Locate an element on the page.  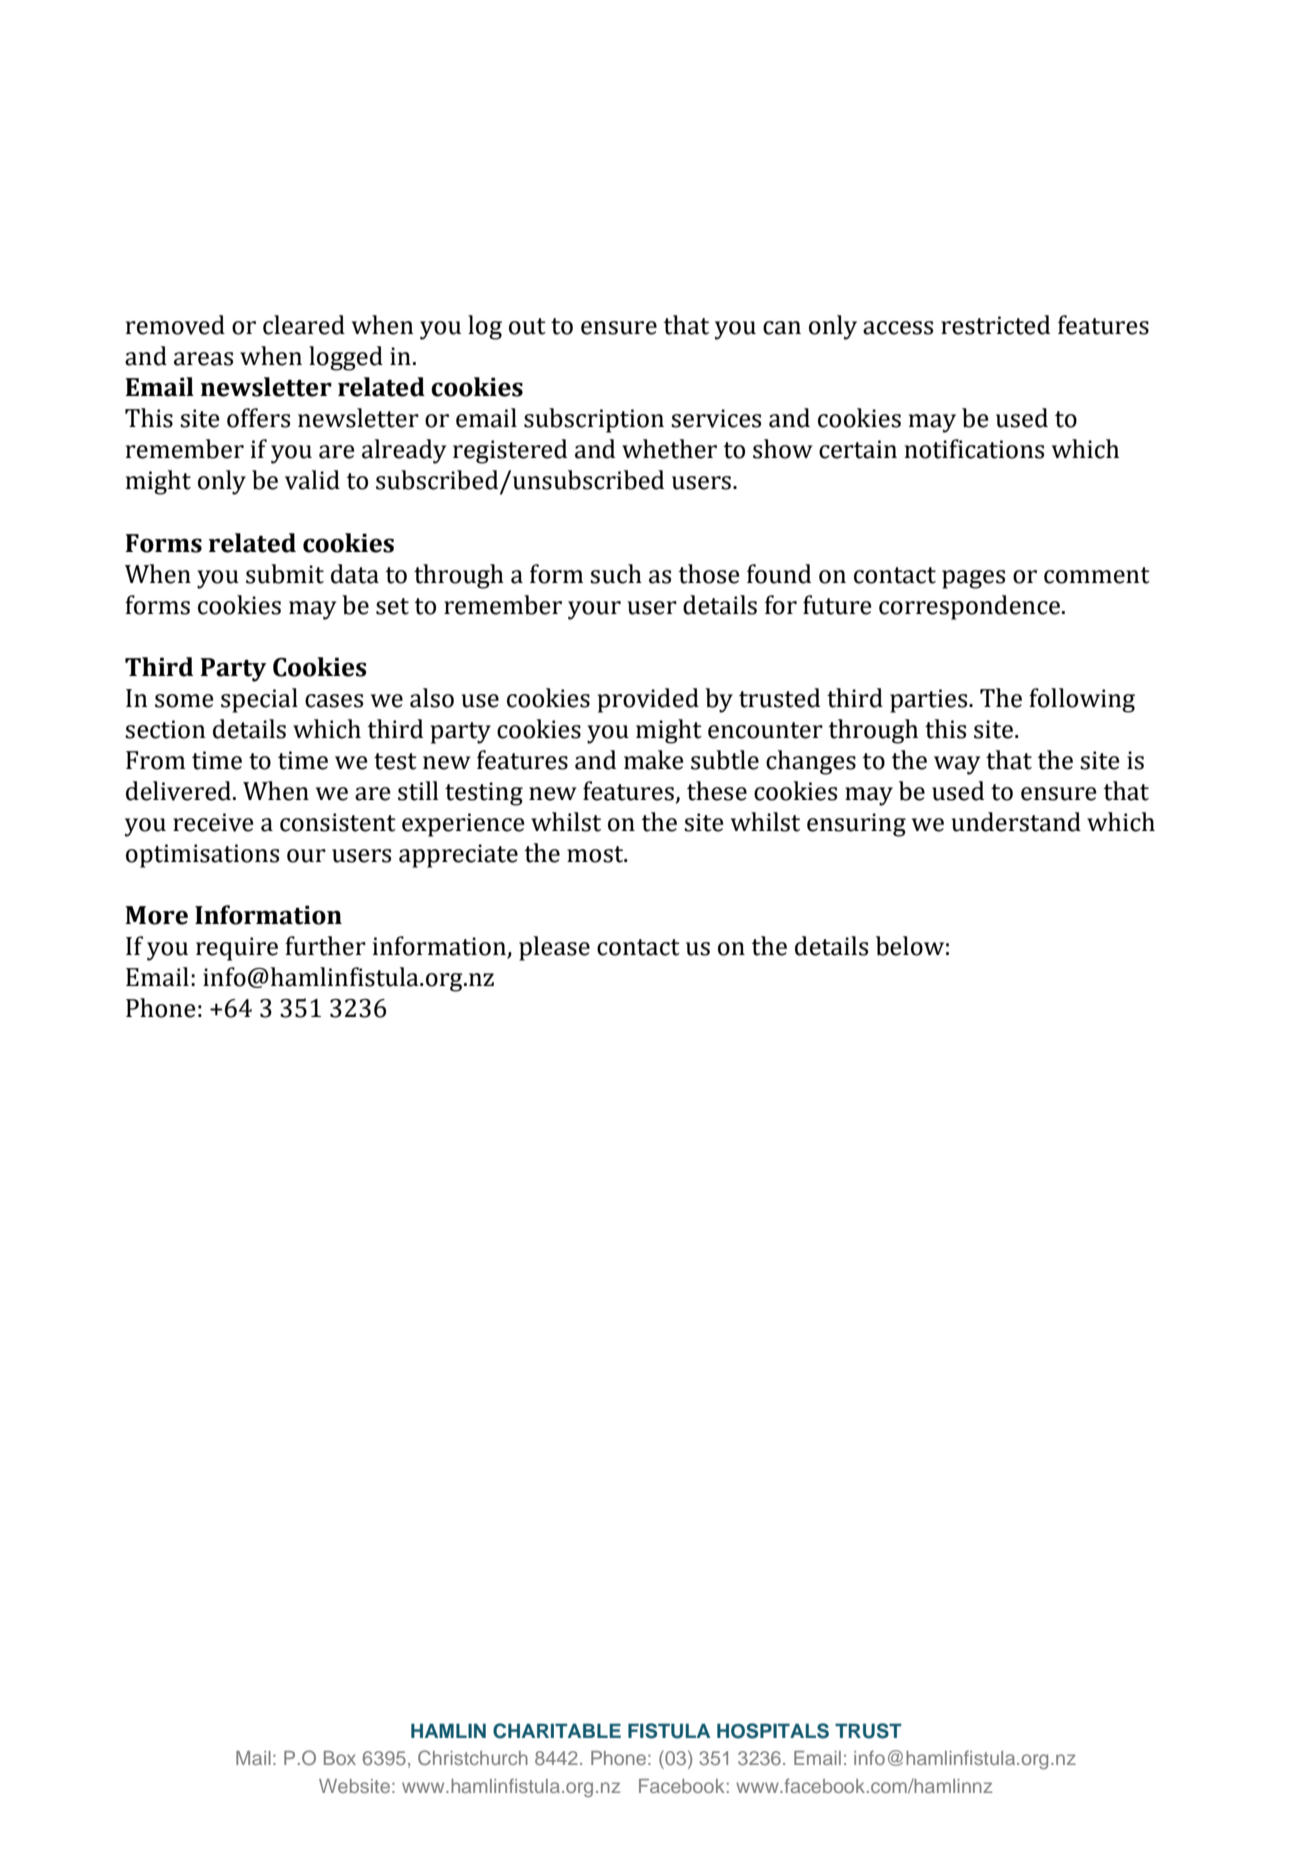
Christchurch is located at coordinates (473, 1757).
